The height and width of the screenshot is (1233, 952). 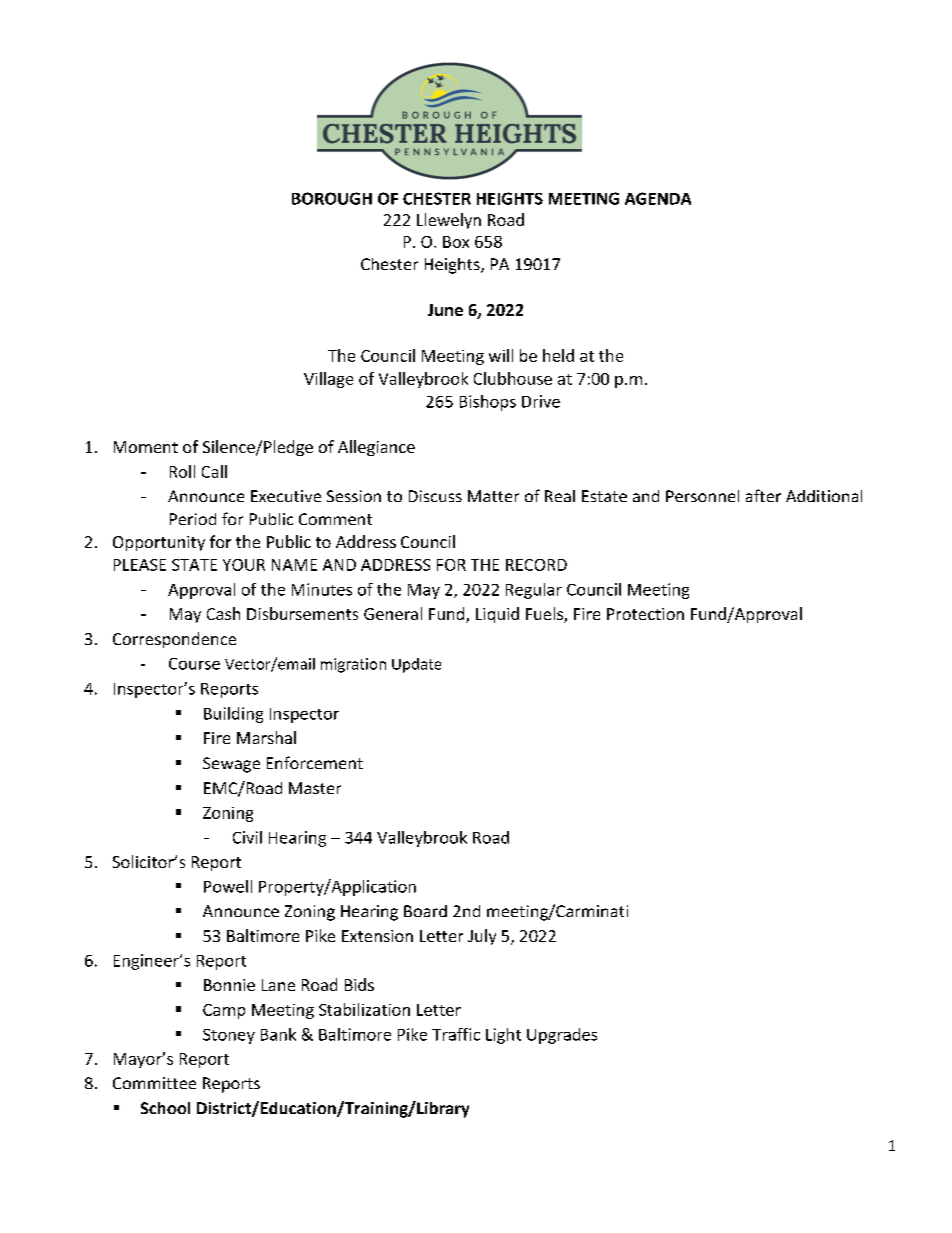 What do you see at coordinates (231, 765) in the screenshot?
I see `Sewage` at bounding box center [231, 765].
